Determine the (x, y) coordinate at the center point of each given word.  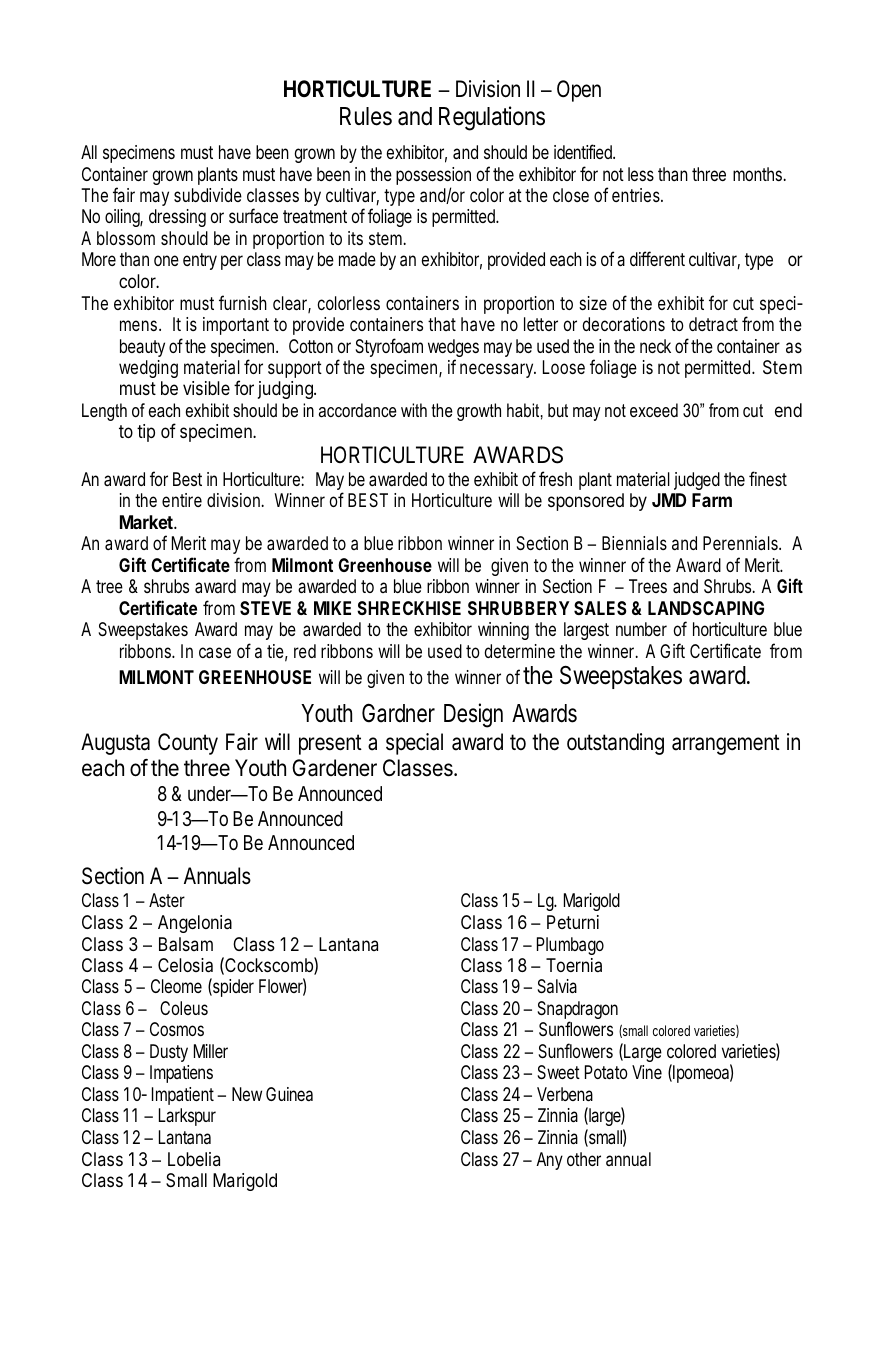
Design (473, 715)
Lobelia (194, 1159)
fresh (555, 478)
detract (713, 324)
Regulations (492, 118)
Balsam (186, 944)
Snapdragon (577, 1011)
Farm (712, 500)
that (442, 324)
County (188, 744)
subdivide (208, 195)
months (758, 174)
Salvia (557, 986)
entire (182, 500)
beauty (142, 348)
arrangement (726, 744)
